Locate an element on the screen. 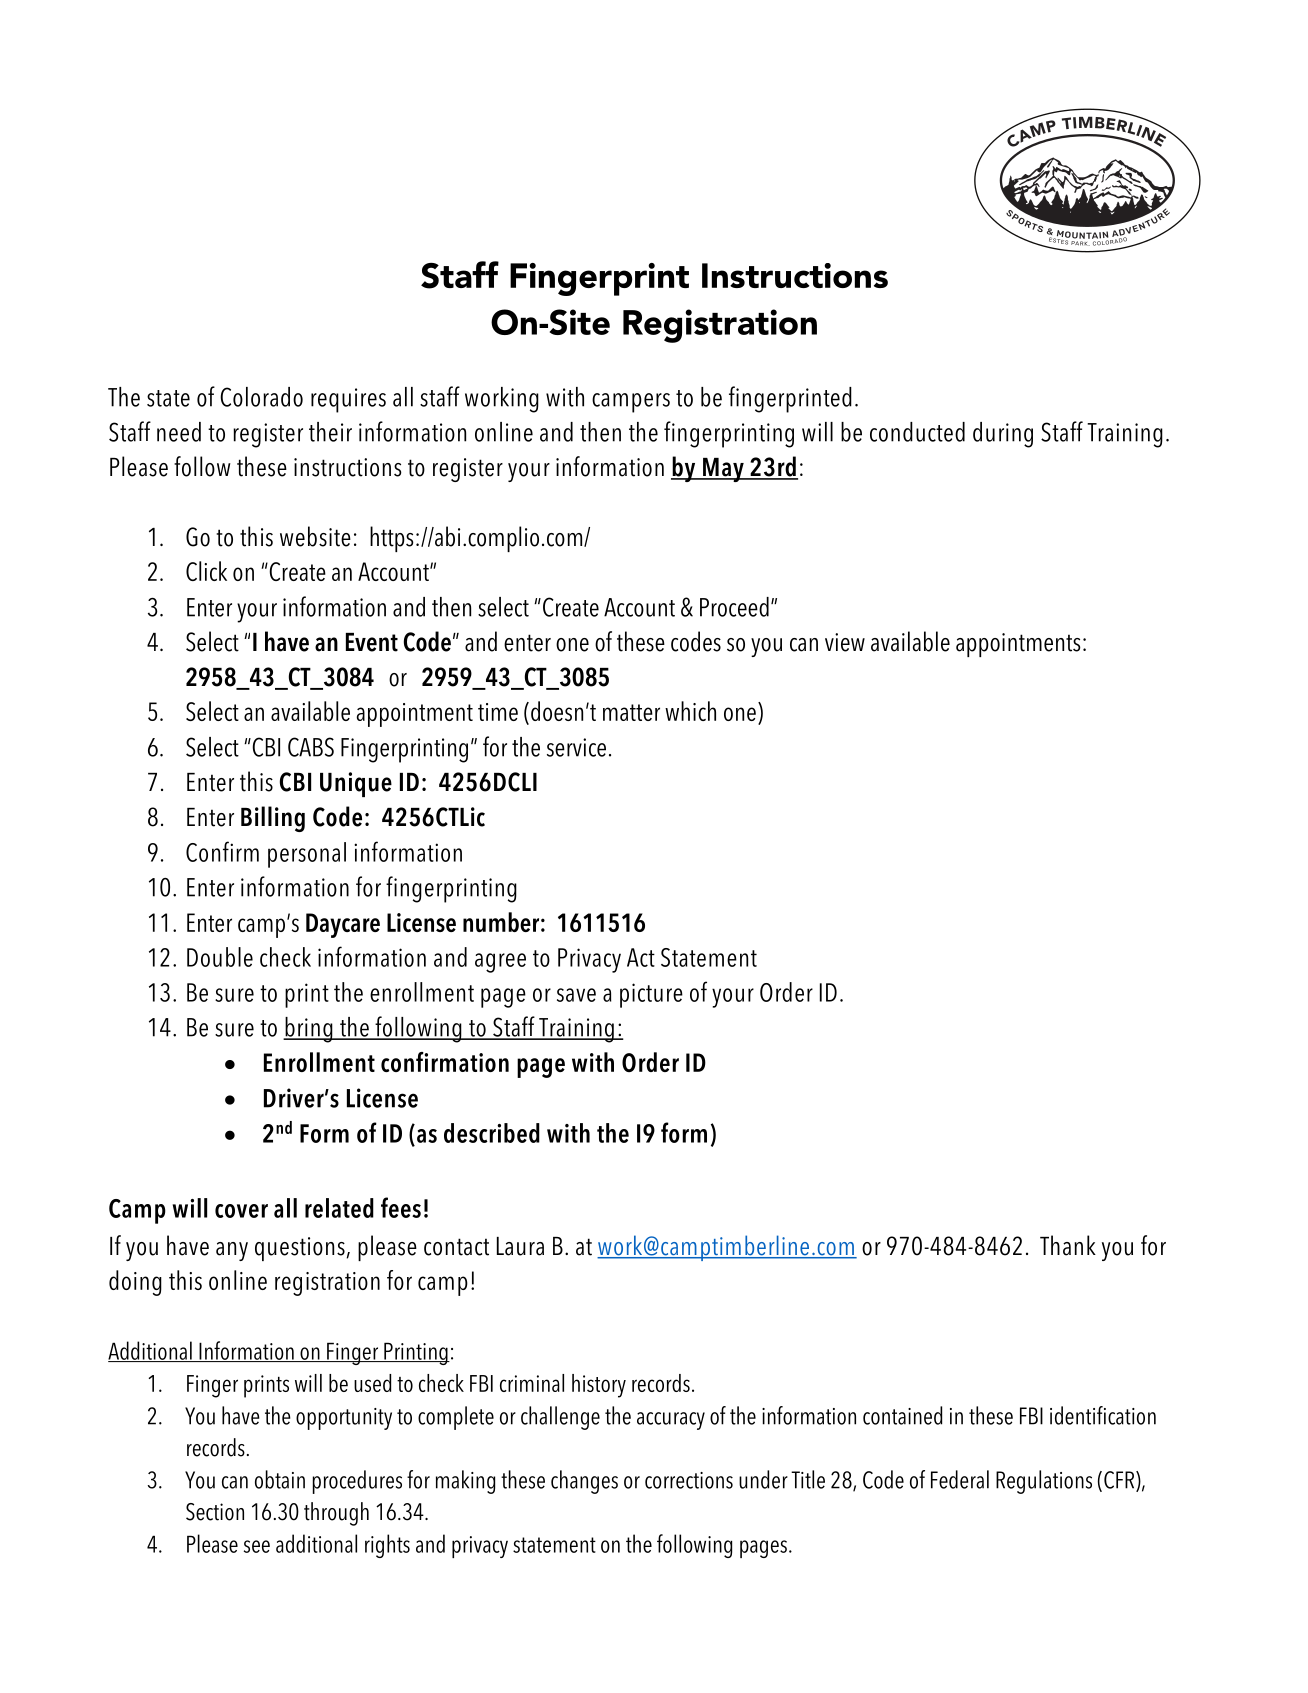  May is located at coordinates (723, 470).
